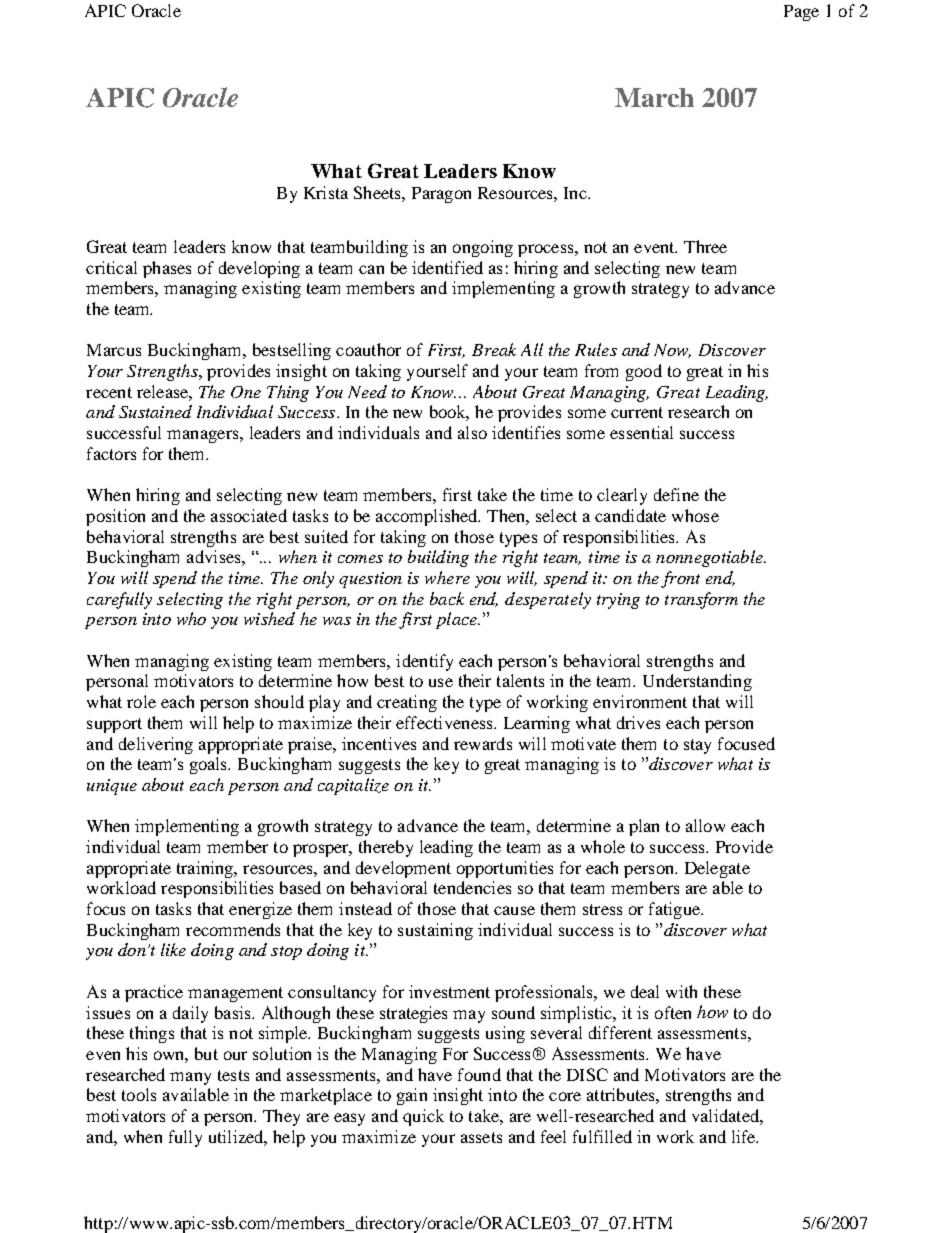 The height and width of the screenshot is (1233, 952). I want to click on phases, so click(167, 269).
